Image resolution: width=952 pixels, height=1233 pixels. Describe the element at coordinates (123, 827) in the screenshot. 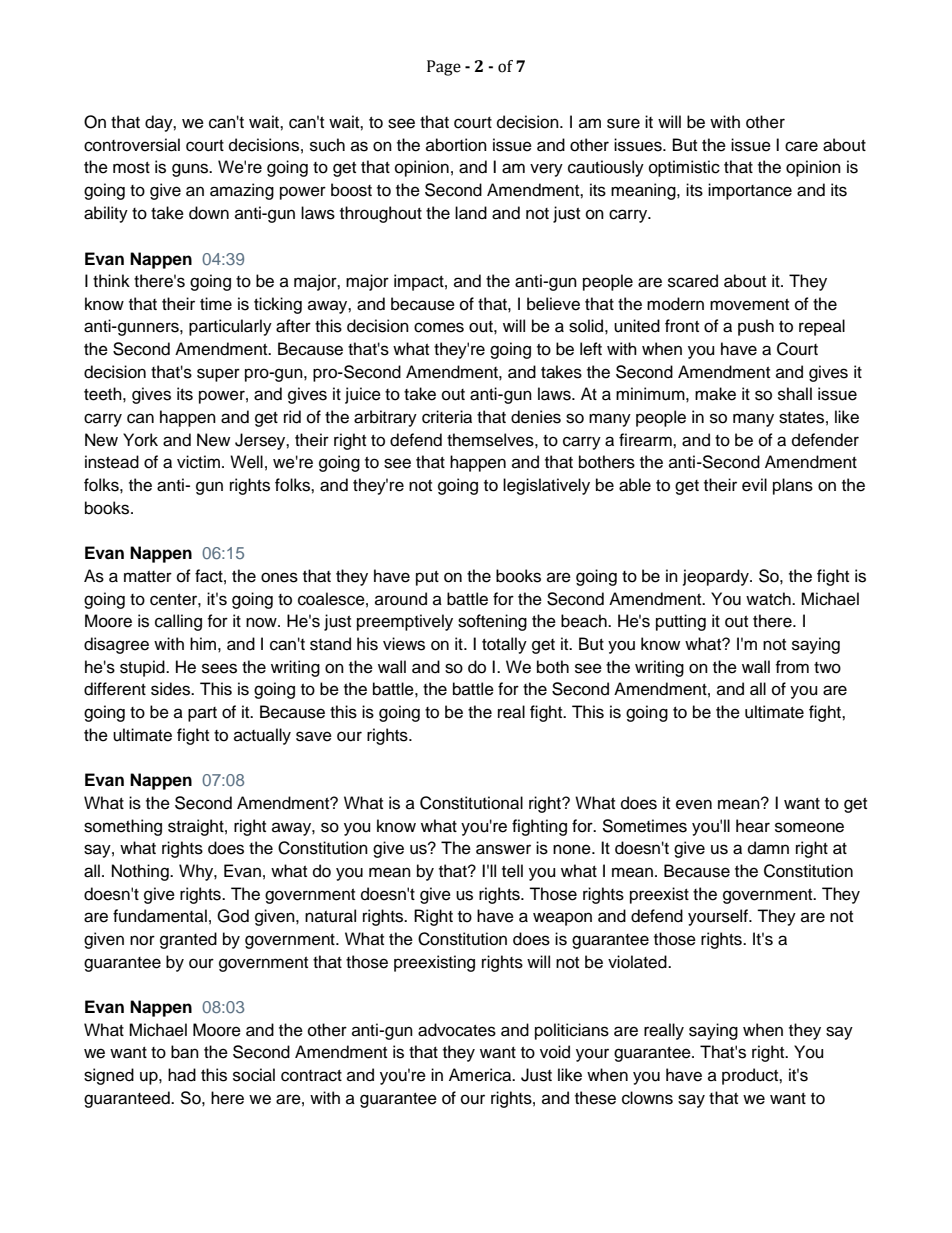

I see `something` at that location.
